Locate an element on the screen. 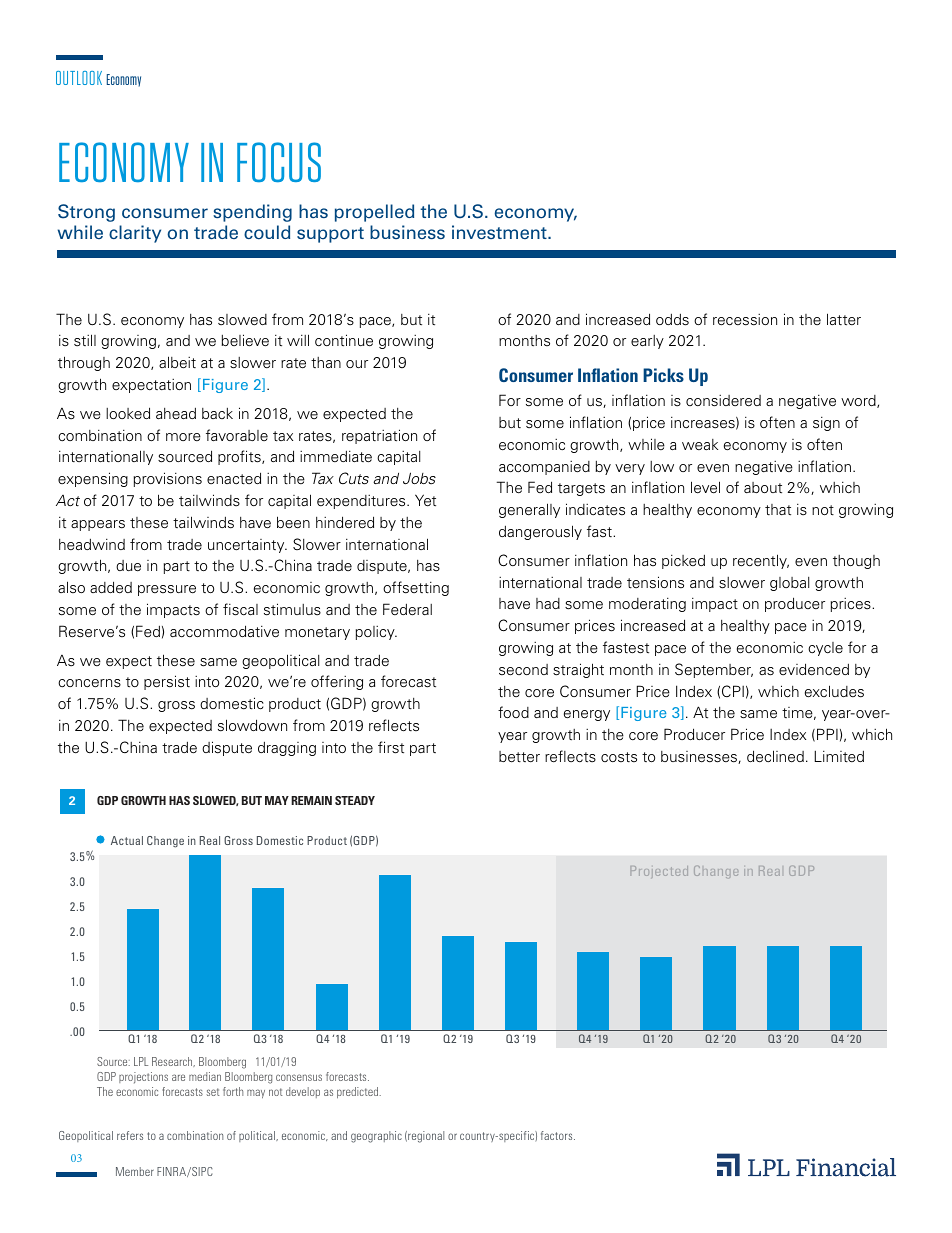 The height and width of the screenshot is (1233, 952). Jobs is located at coordinates (419, 478).
